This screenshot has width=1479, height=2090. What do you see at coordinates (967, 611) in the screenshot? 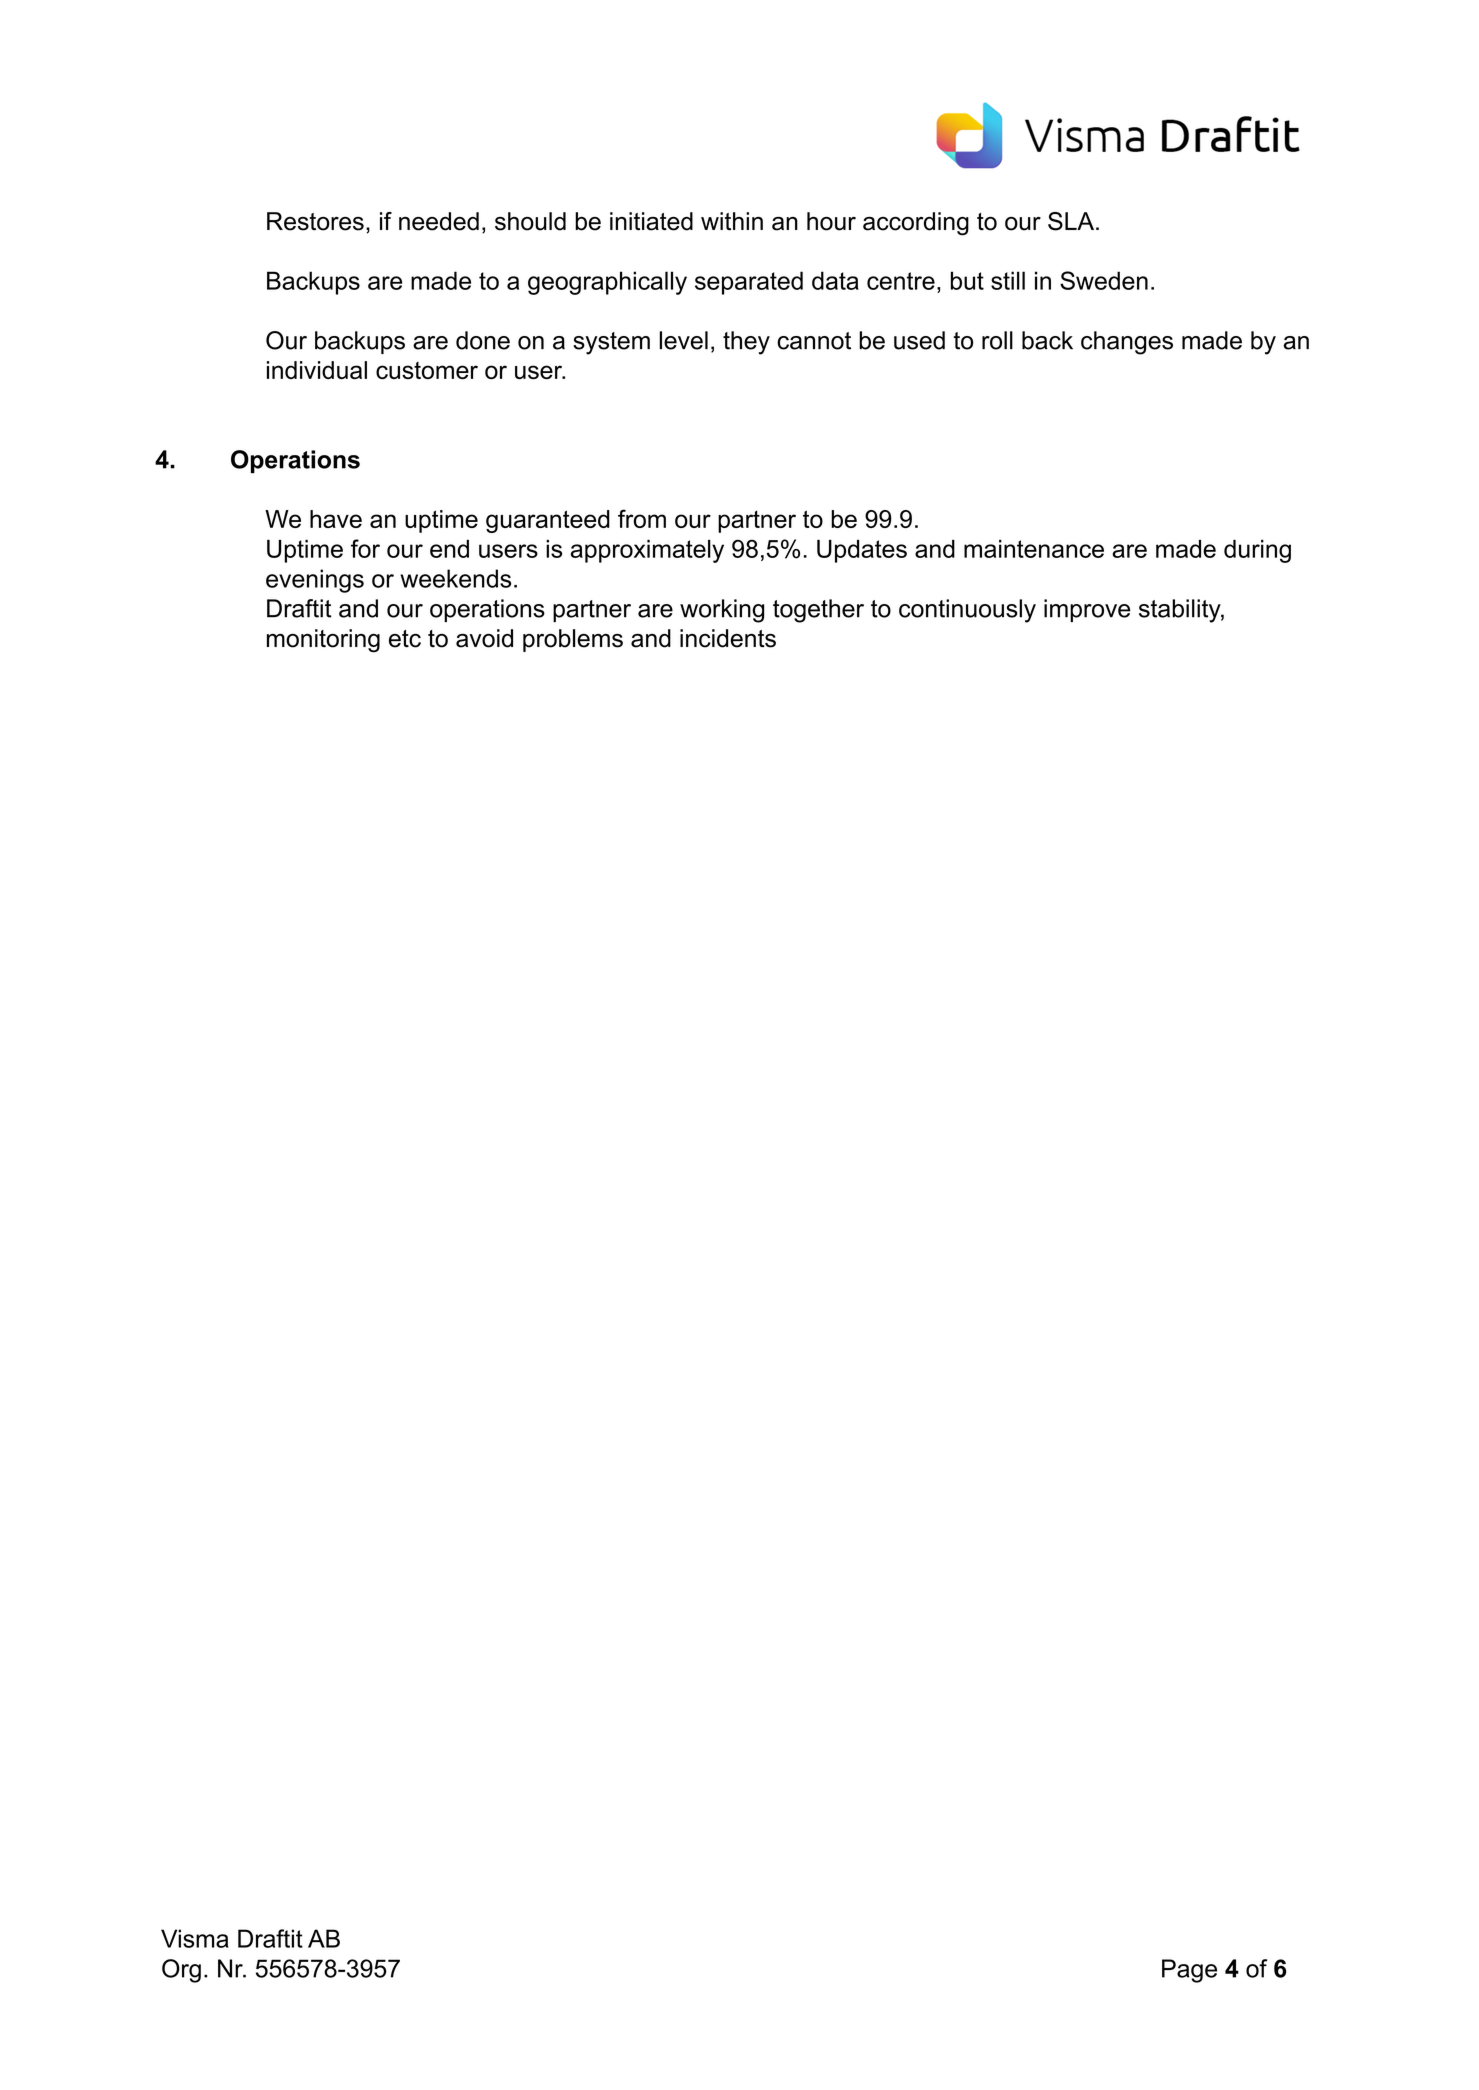
I see `continuously` at bounding box center [967, 611].
